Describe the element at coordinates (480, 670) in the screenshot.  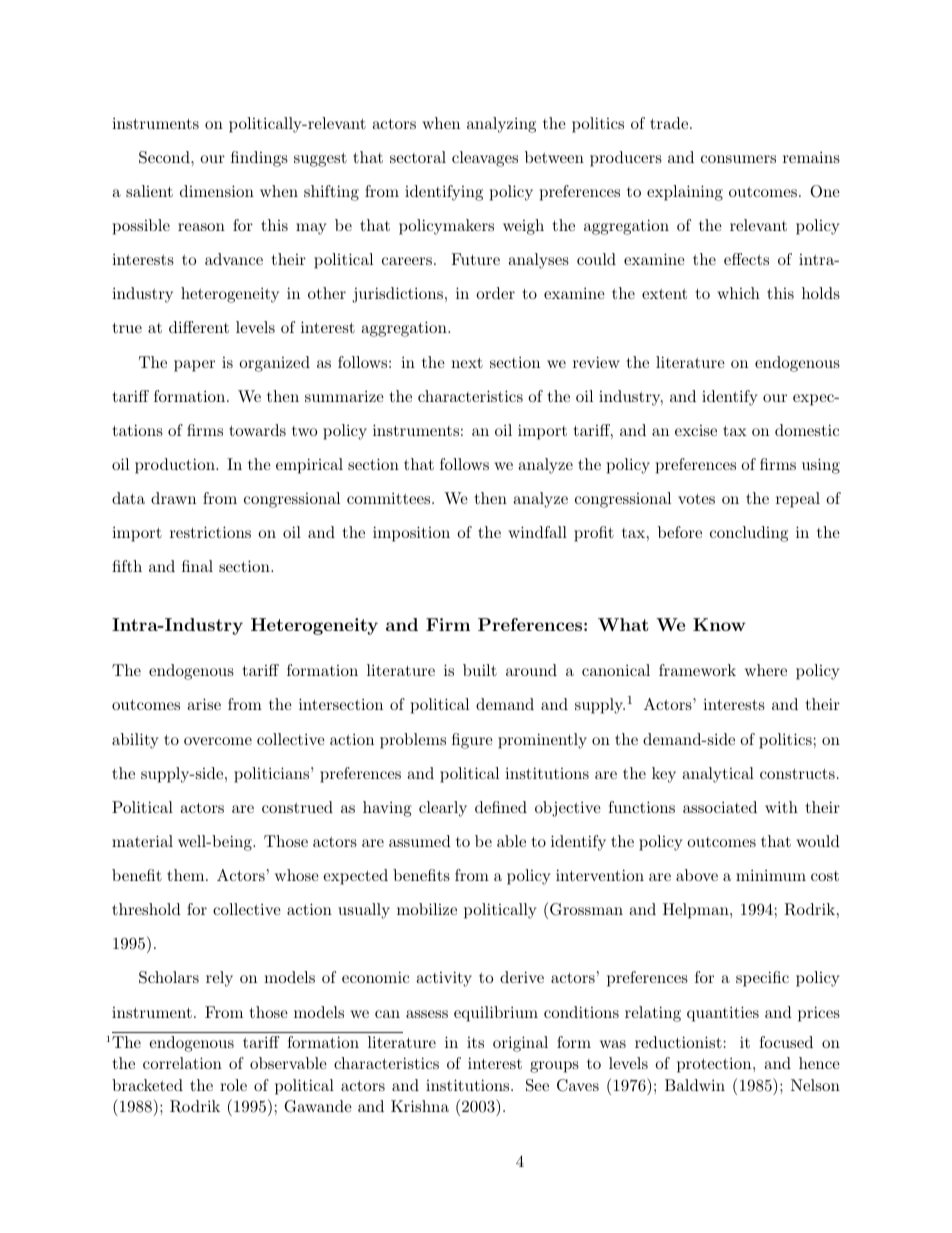
I see `built` at that location.
